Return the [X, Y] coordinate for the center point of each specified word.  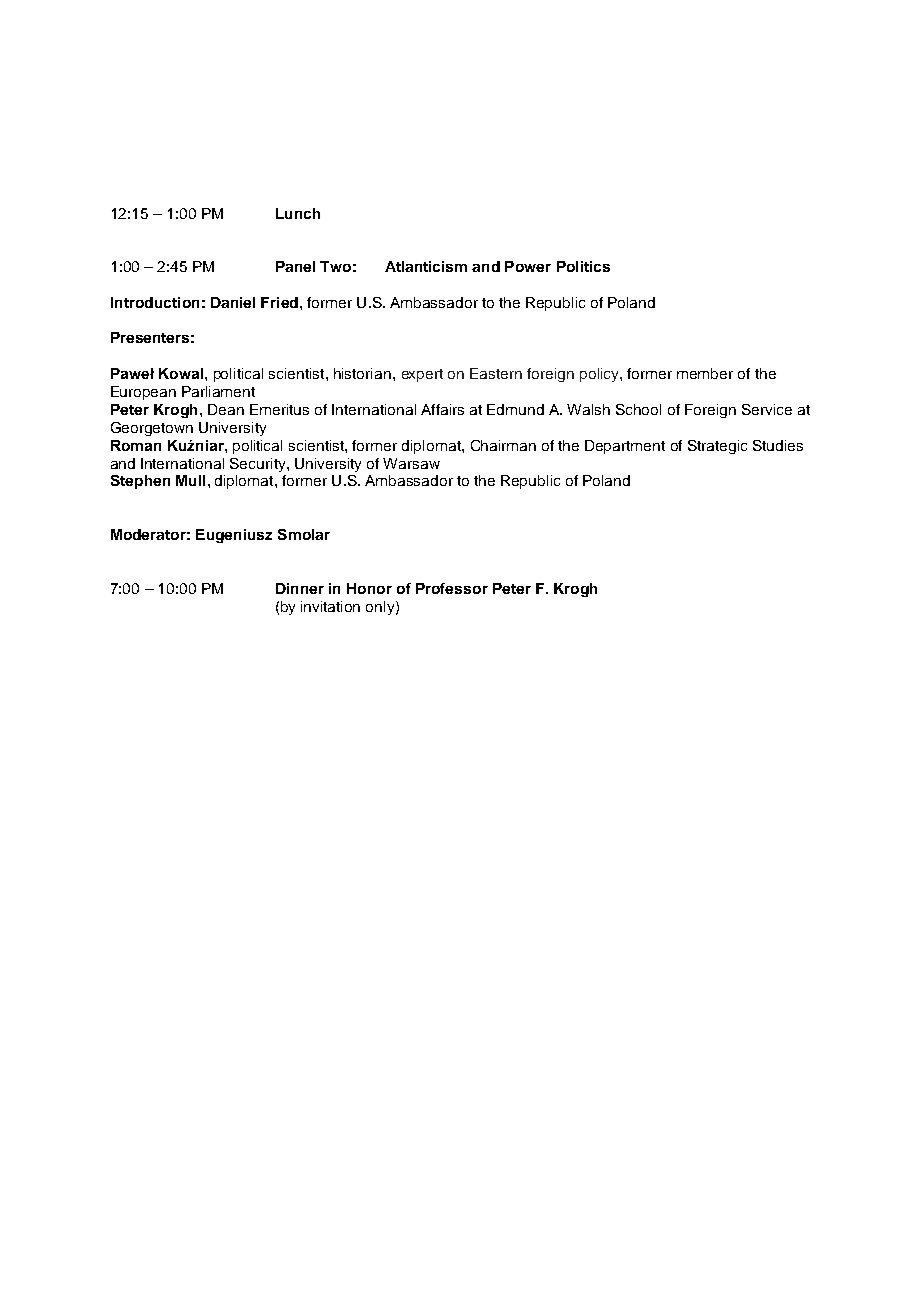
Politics [583, 266]
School [638, 409]
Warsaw [411, 463]
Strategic [717, 447]
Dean [226, 409]
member [705, 373]
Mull [190, 480]
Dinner [300, 588]
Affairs [442, 409]
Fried [279, 302]
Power [528, 266]
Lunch [298, 213]
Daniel [233, 302]
